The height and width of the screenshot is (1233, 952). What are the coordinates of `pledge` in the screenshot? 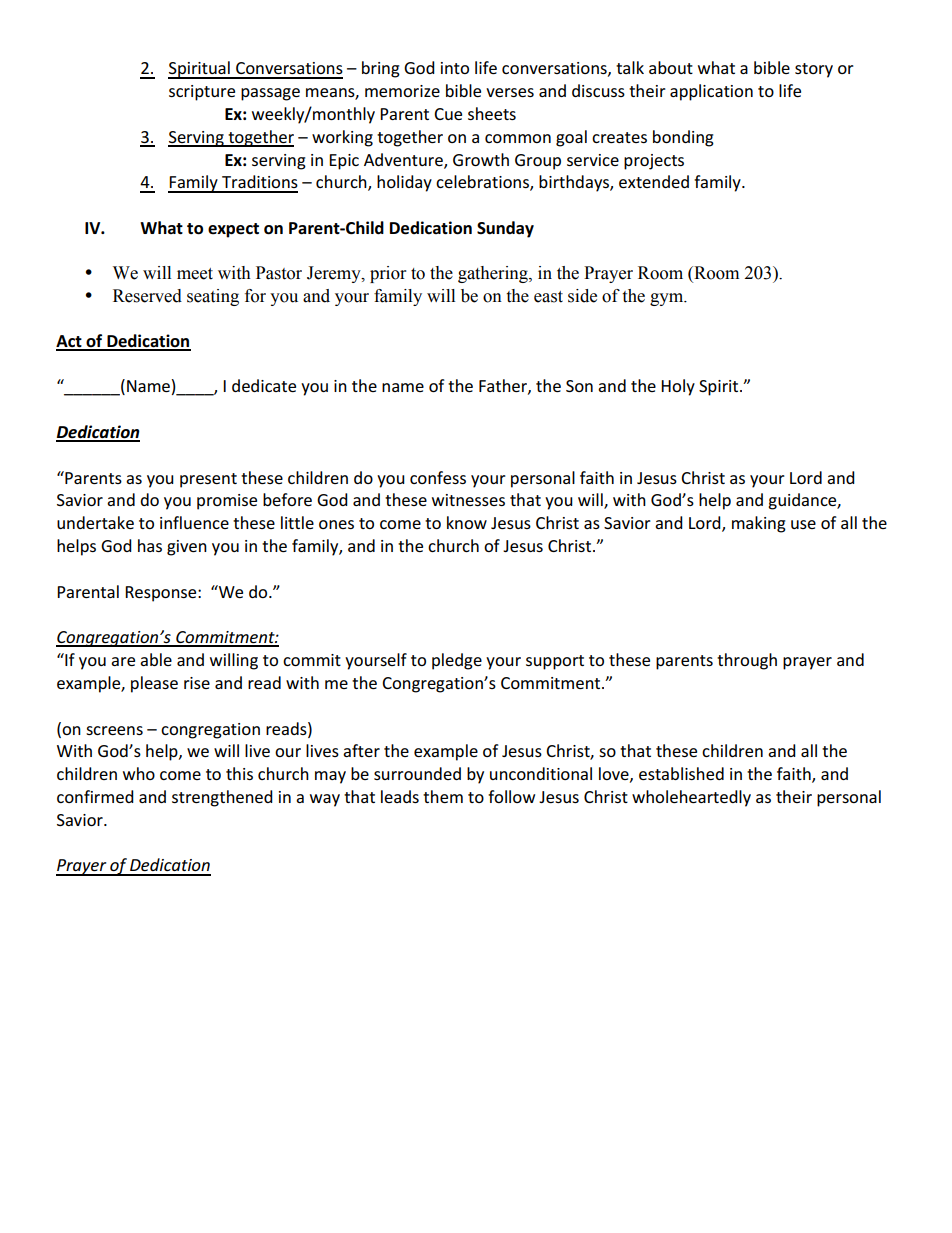 It's located at (457, 661).
